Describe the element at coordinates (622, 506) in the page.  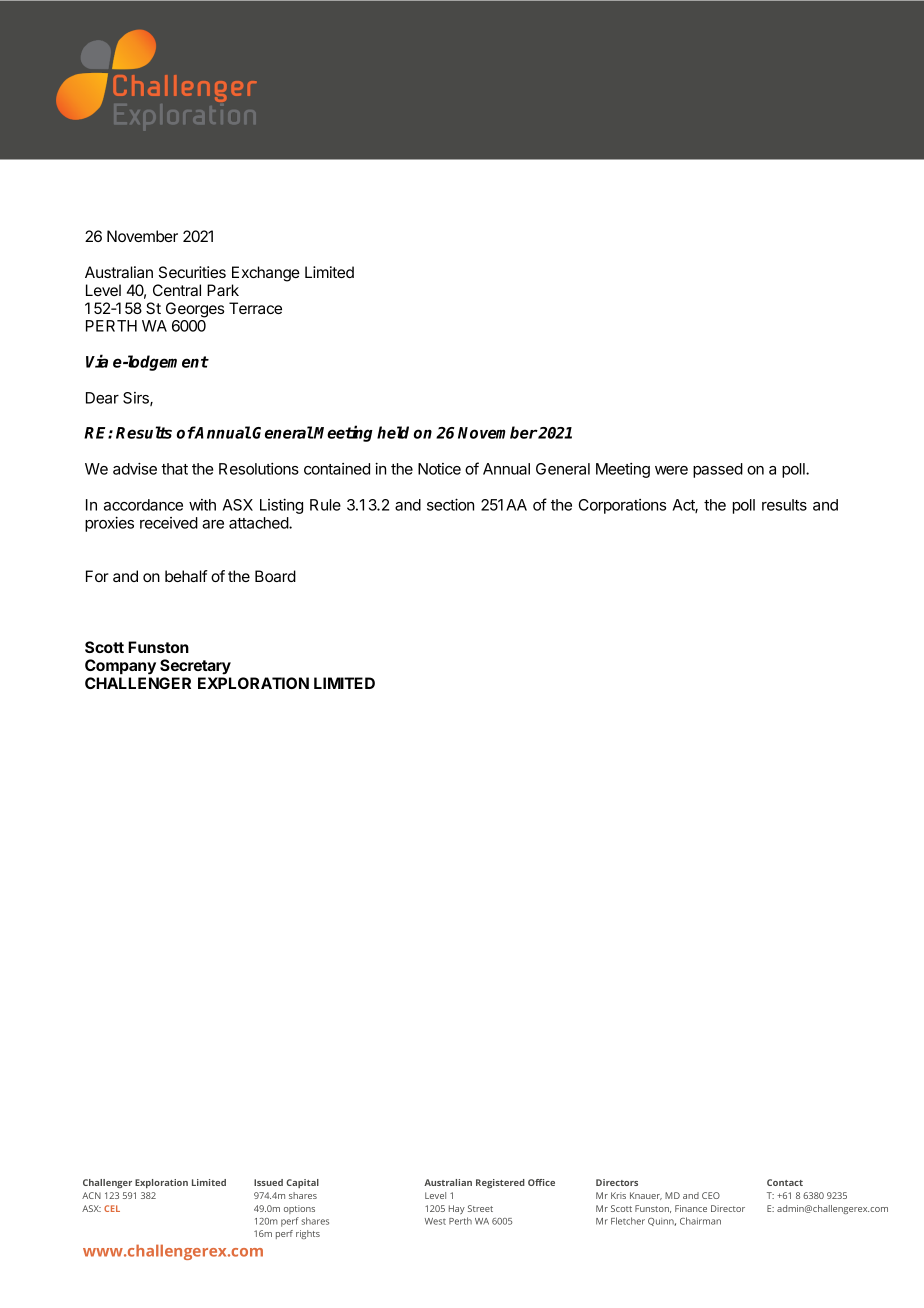
I see `Corporations` at that location.
